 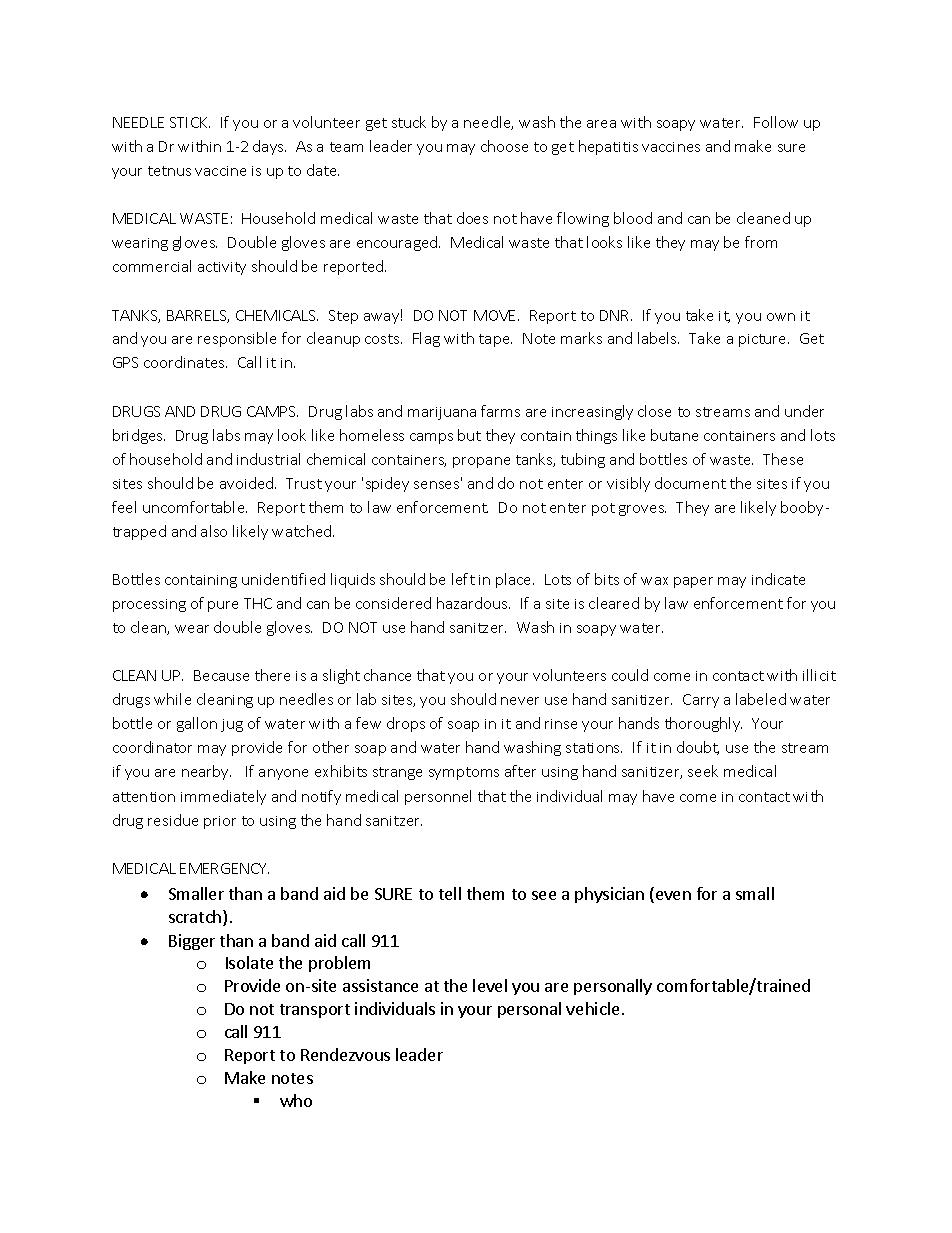 What do you see at coordinates (490, 985) in the page?
I see `level` at bounding box center [490, 985].
